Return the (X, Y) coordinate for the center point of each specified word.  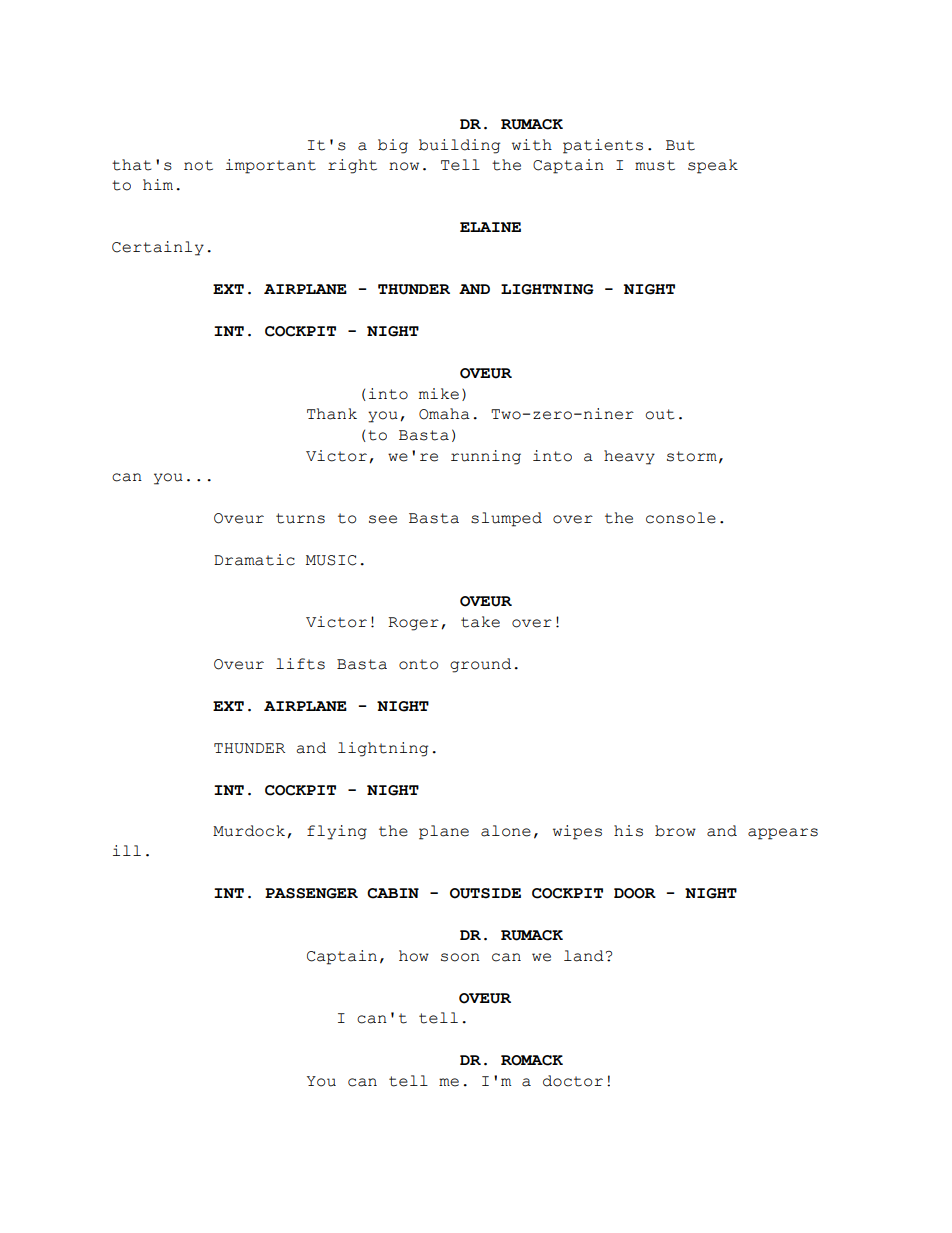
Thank (332, 414)
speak (713, 166)
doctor (573, 1081)
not (198, 165)
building (459, 146)
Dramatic (254, 560)
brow (675, 831)
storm (692, 456)
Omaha (444, 414)
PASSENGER (311, 893)
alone (506, 831)
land (584, 956)
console (681, 518)
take (480, 622)
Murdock (249, 831)
